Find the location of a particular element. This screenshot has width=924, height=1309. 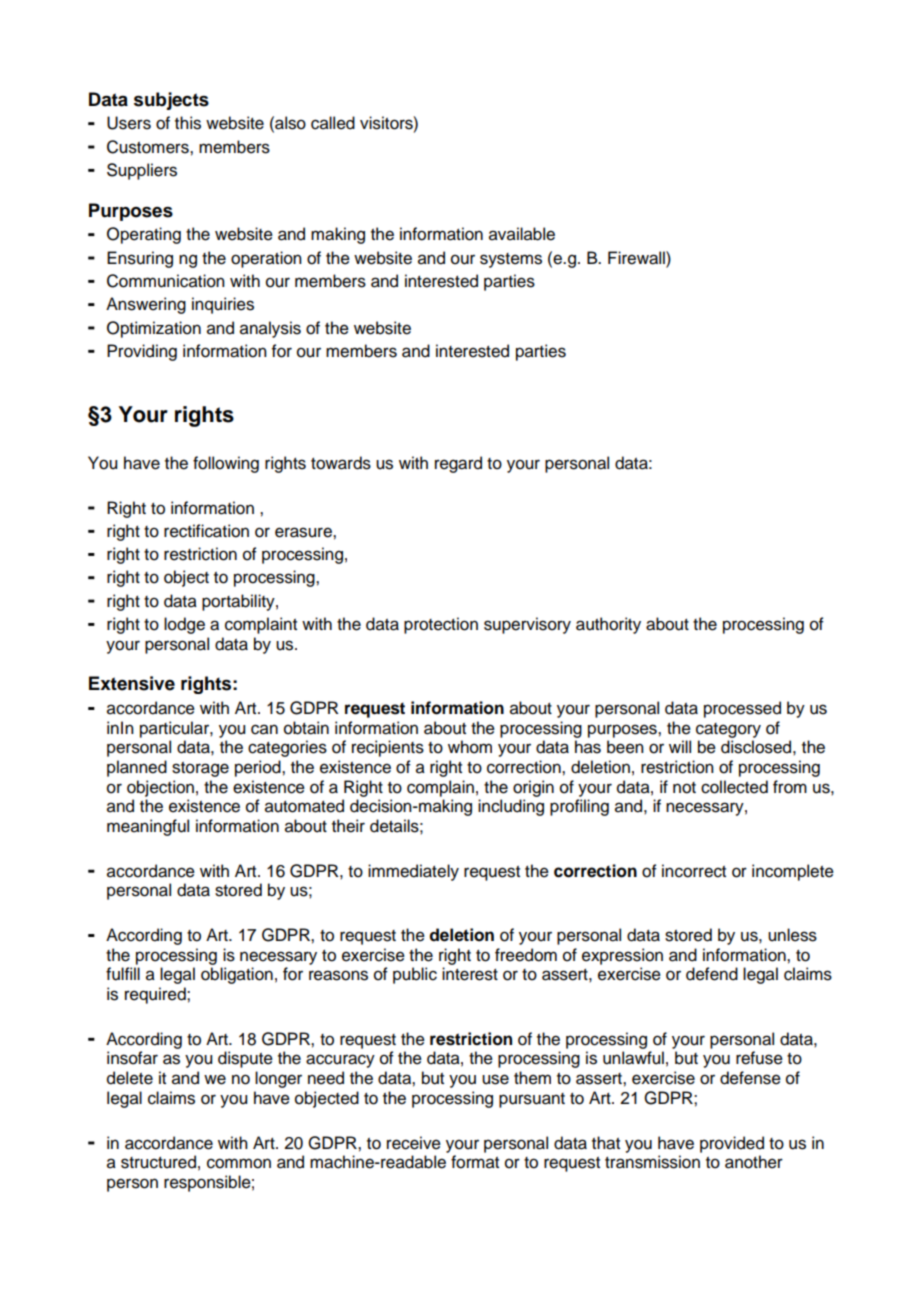

public is located at coordinates (415, 975).
